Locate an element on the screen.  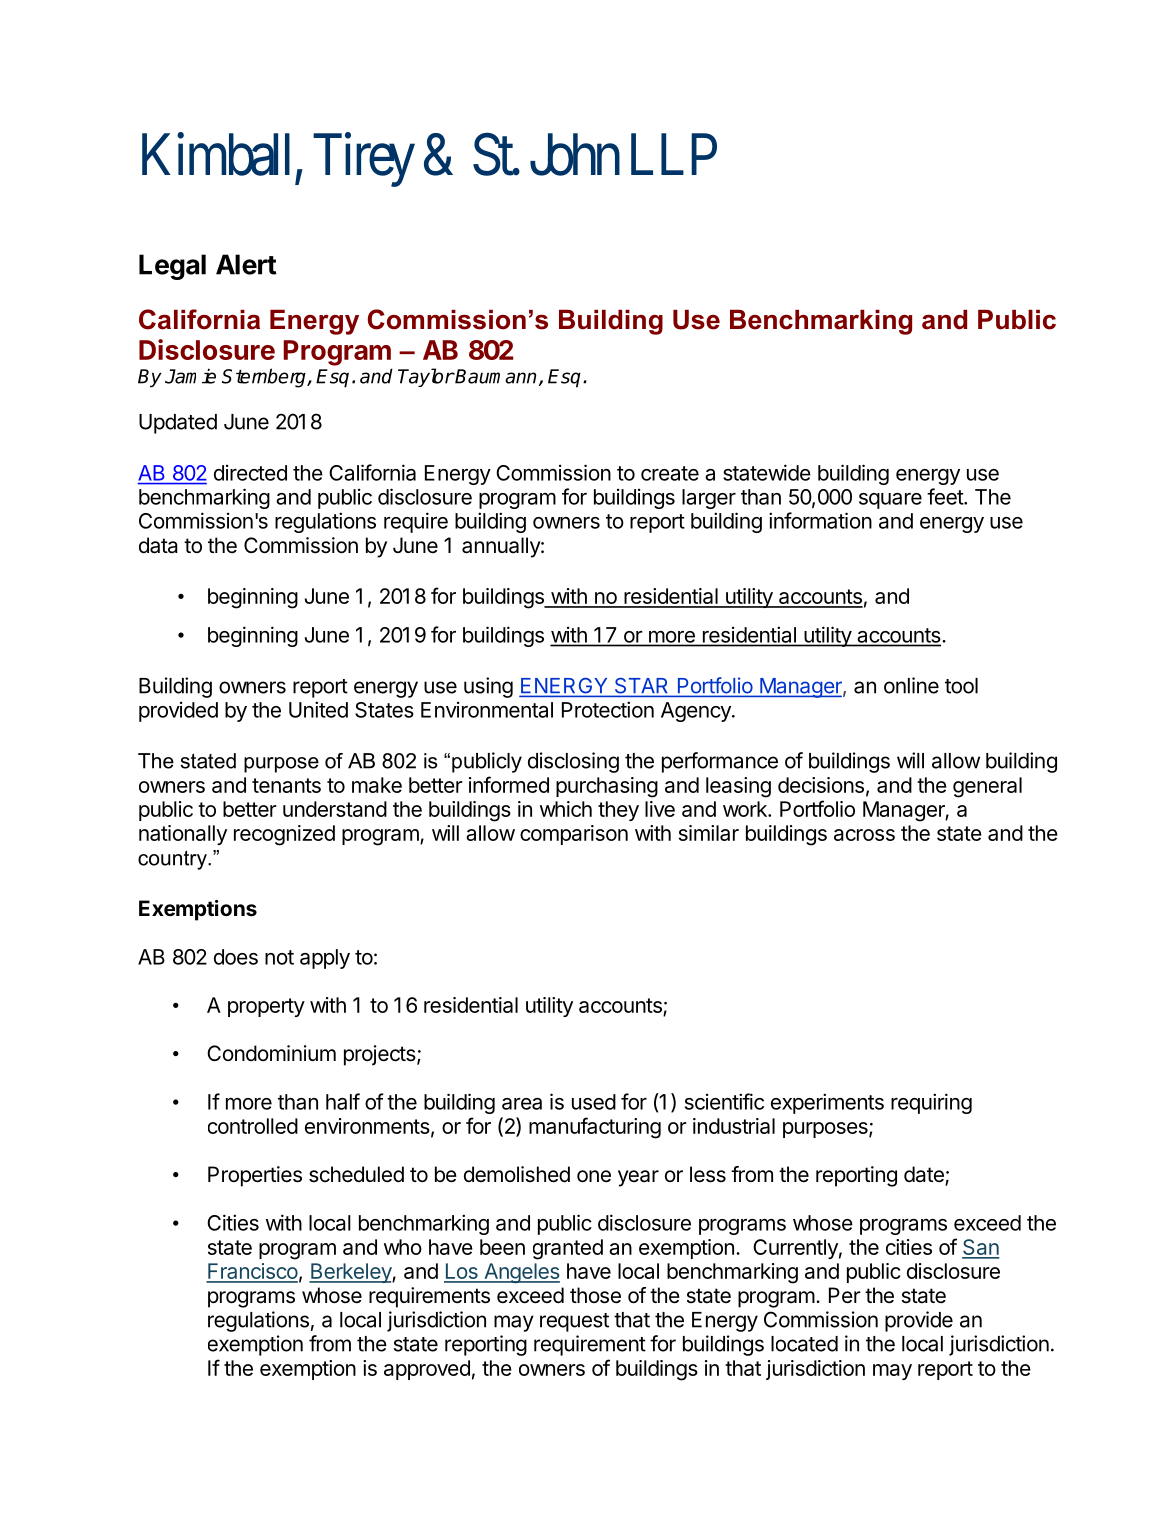
decisions is located at coordinates (821, 785).
